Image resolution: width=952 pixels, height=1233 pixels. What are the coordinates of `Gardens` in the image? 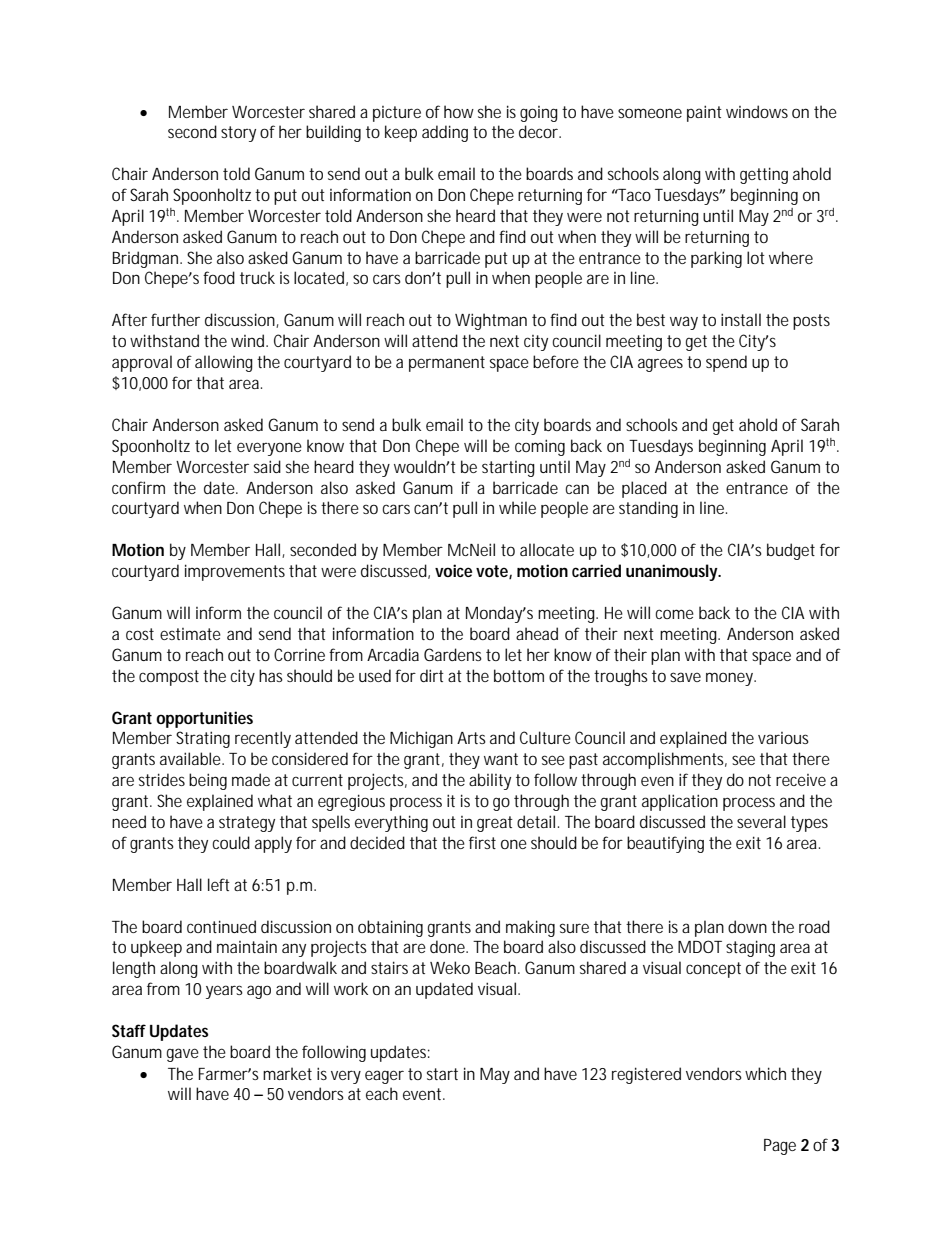 It's located at (453, 654).
